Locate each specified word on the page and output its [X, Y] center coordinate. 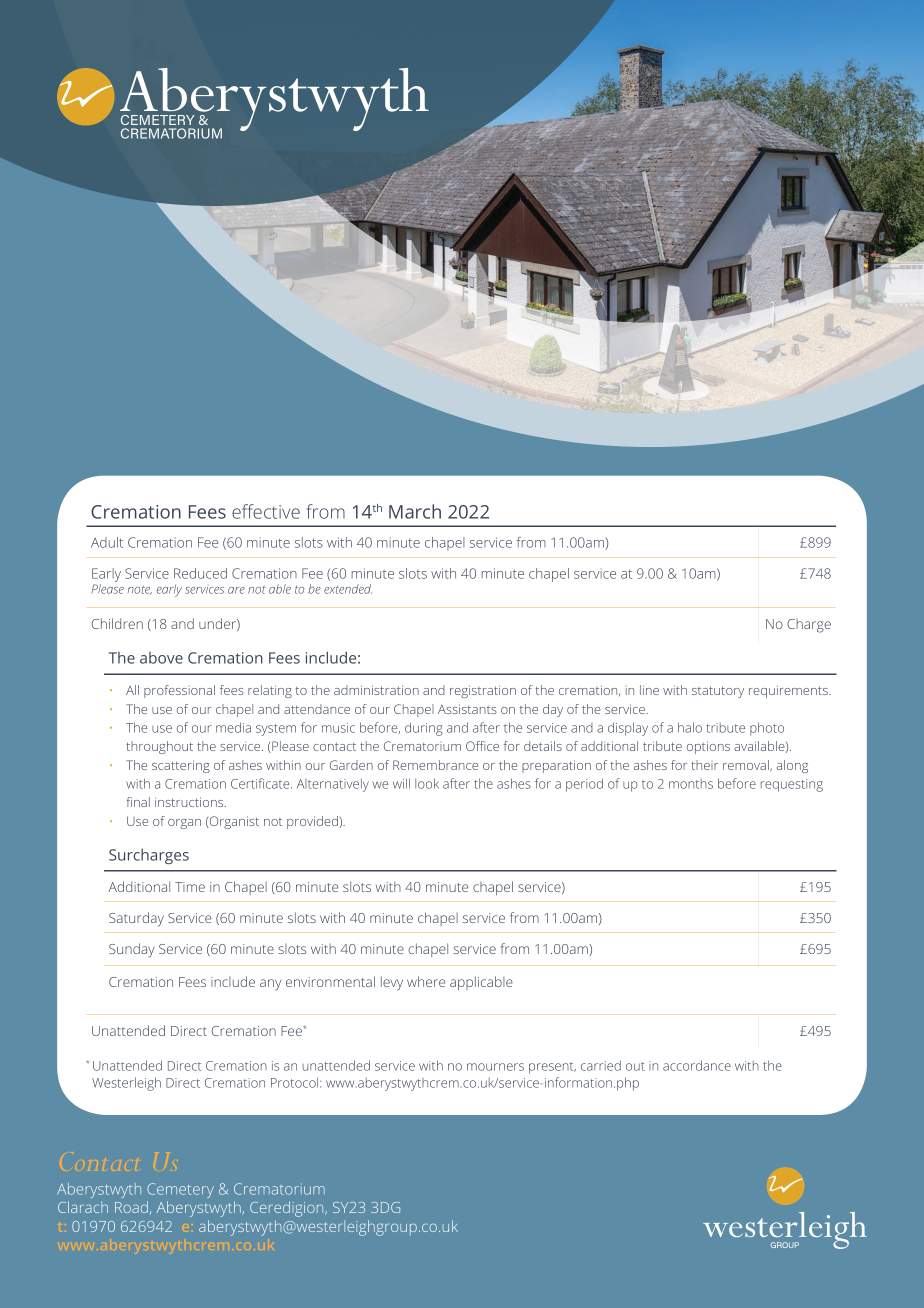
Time [190, 887]
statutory [718, 692]
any [270, 985]
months [691, 784]
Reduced [200, 573]
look [427, 783]
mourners [495, 1067]
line [649, 690]
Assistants [467, 709]
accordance [697, 1065]
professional [179, 691]
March [415, 511]
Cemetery [180, 1190]
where [426, 981]
